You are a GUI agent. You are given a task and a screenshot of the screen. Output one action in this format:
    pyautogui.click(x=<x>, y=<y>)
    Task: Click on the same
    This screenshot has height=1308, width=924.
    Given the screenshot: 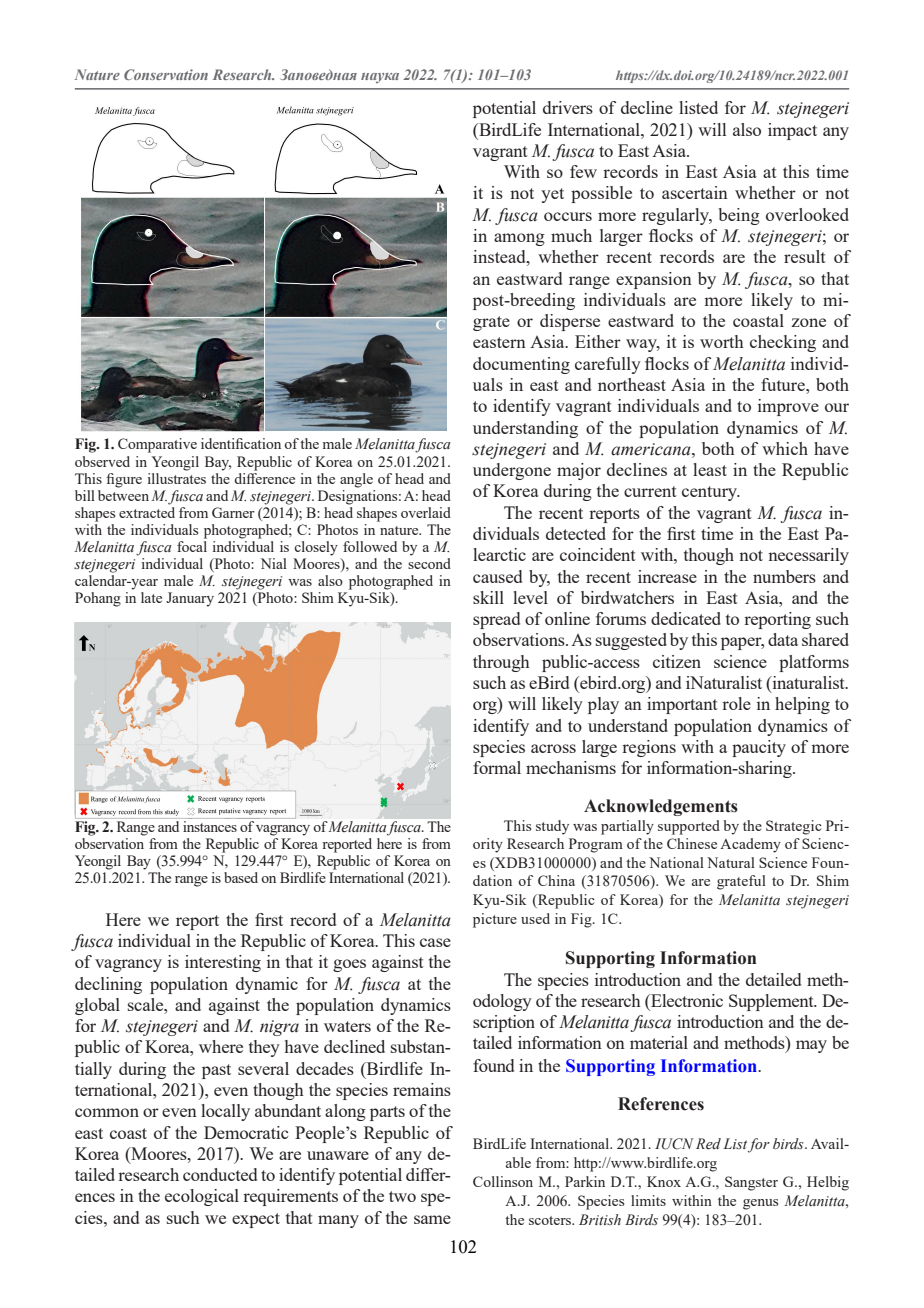 What is the action you would take?
    pyautogui.click(x=432, y=1219)
